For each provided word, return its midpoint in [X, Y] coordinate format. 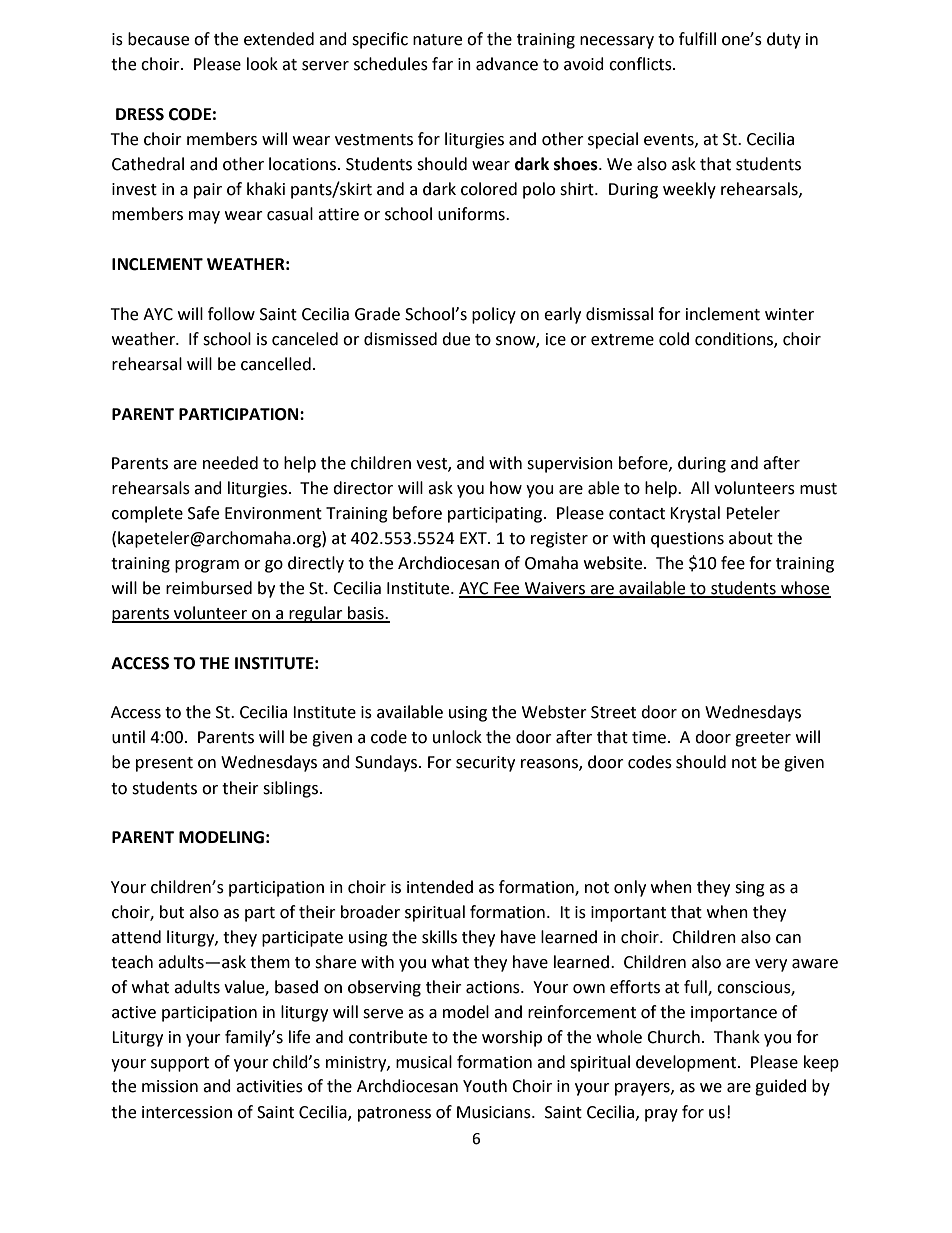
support [180, 1064]
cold [674, 339]
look [262, 64]
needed [230, 463]
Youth [485, 1086]
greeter [763, 739]
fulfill [697, 39]
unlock [457, 737]
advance [507, 64]
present [164, 764]
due [456, 339]
